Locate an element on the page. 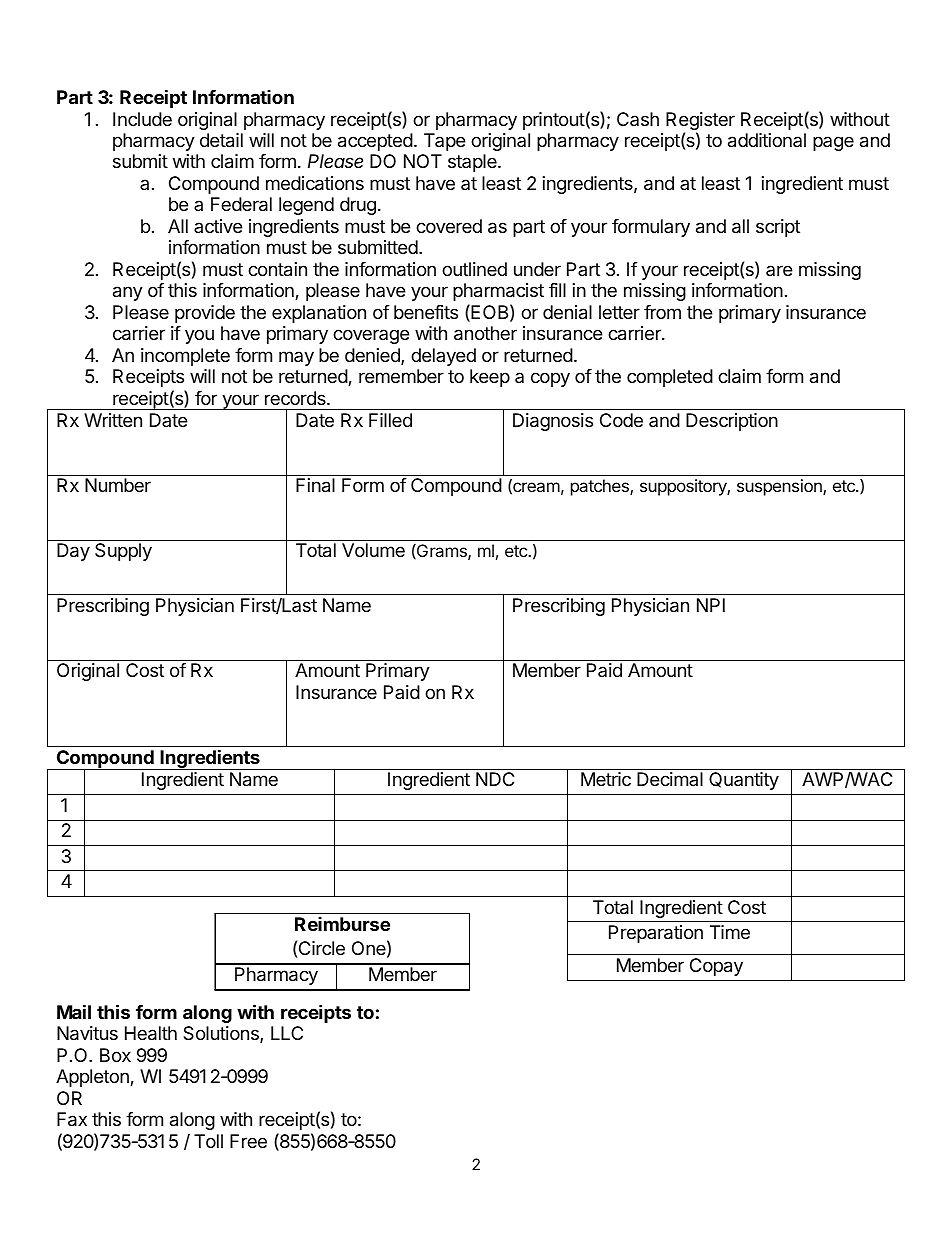 This image has height=1233, width=952. Decimal is located at coordinates (670, 779).
